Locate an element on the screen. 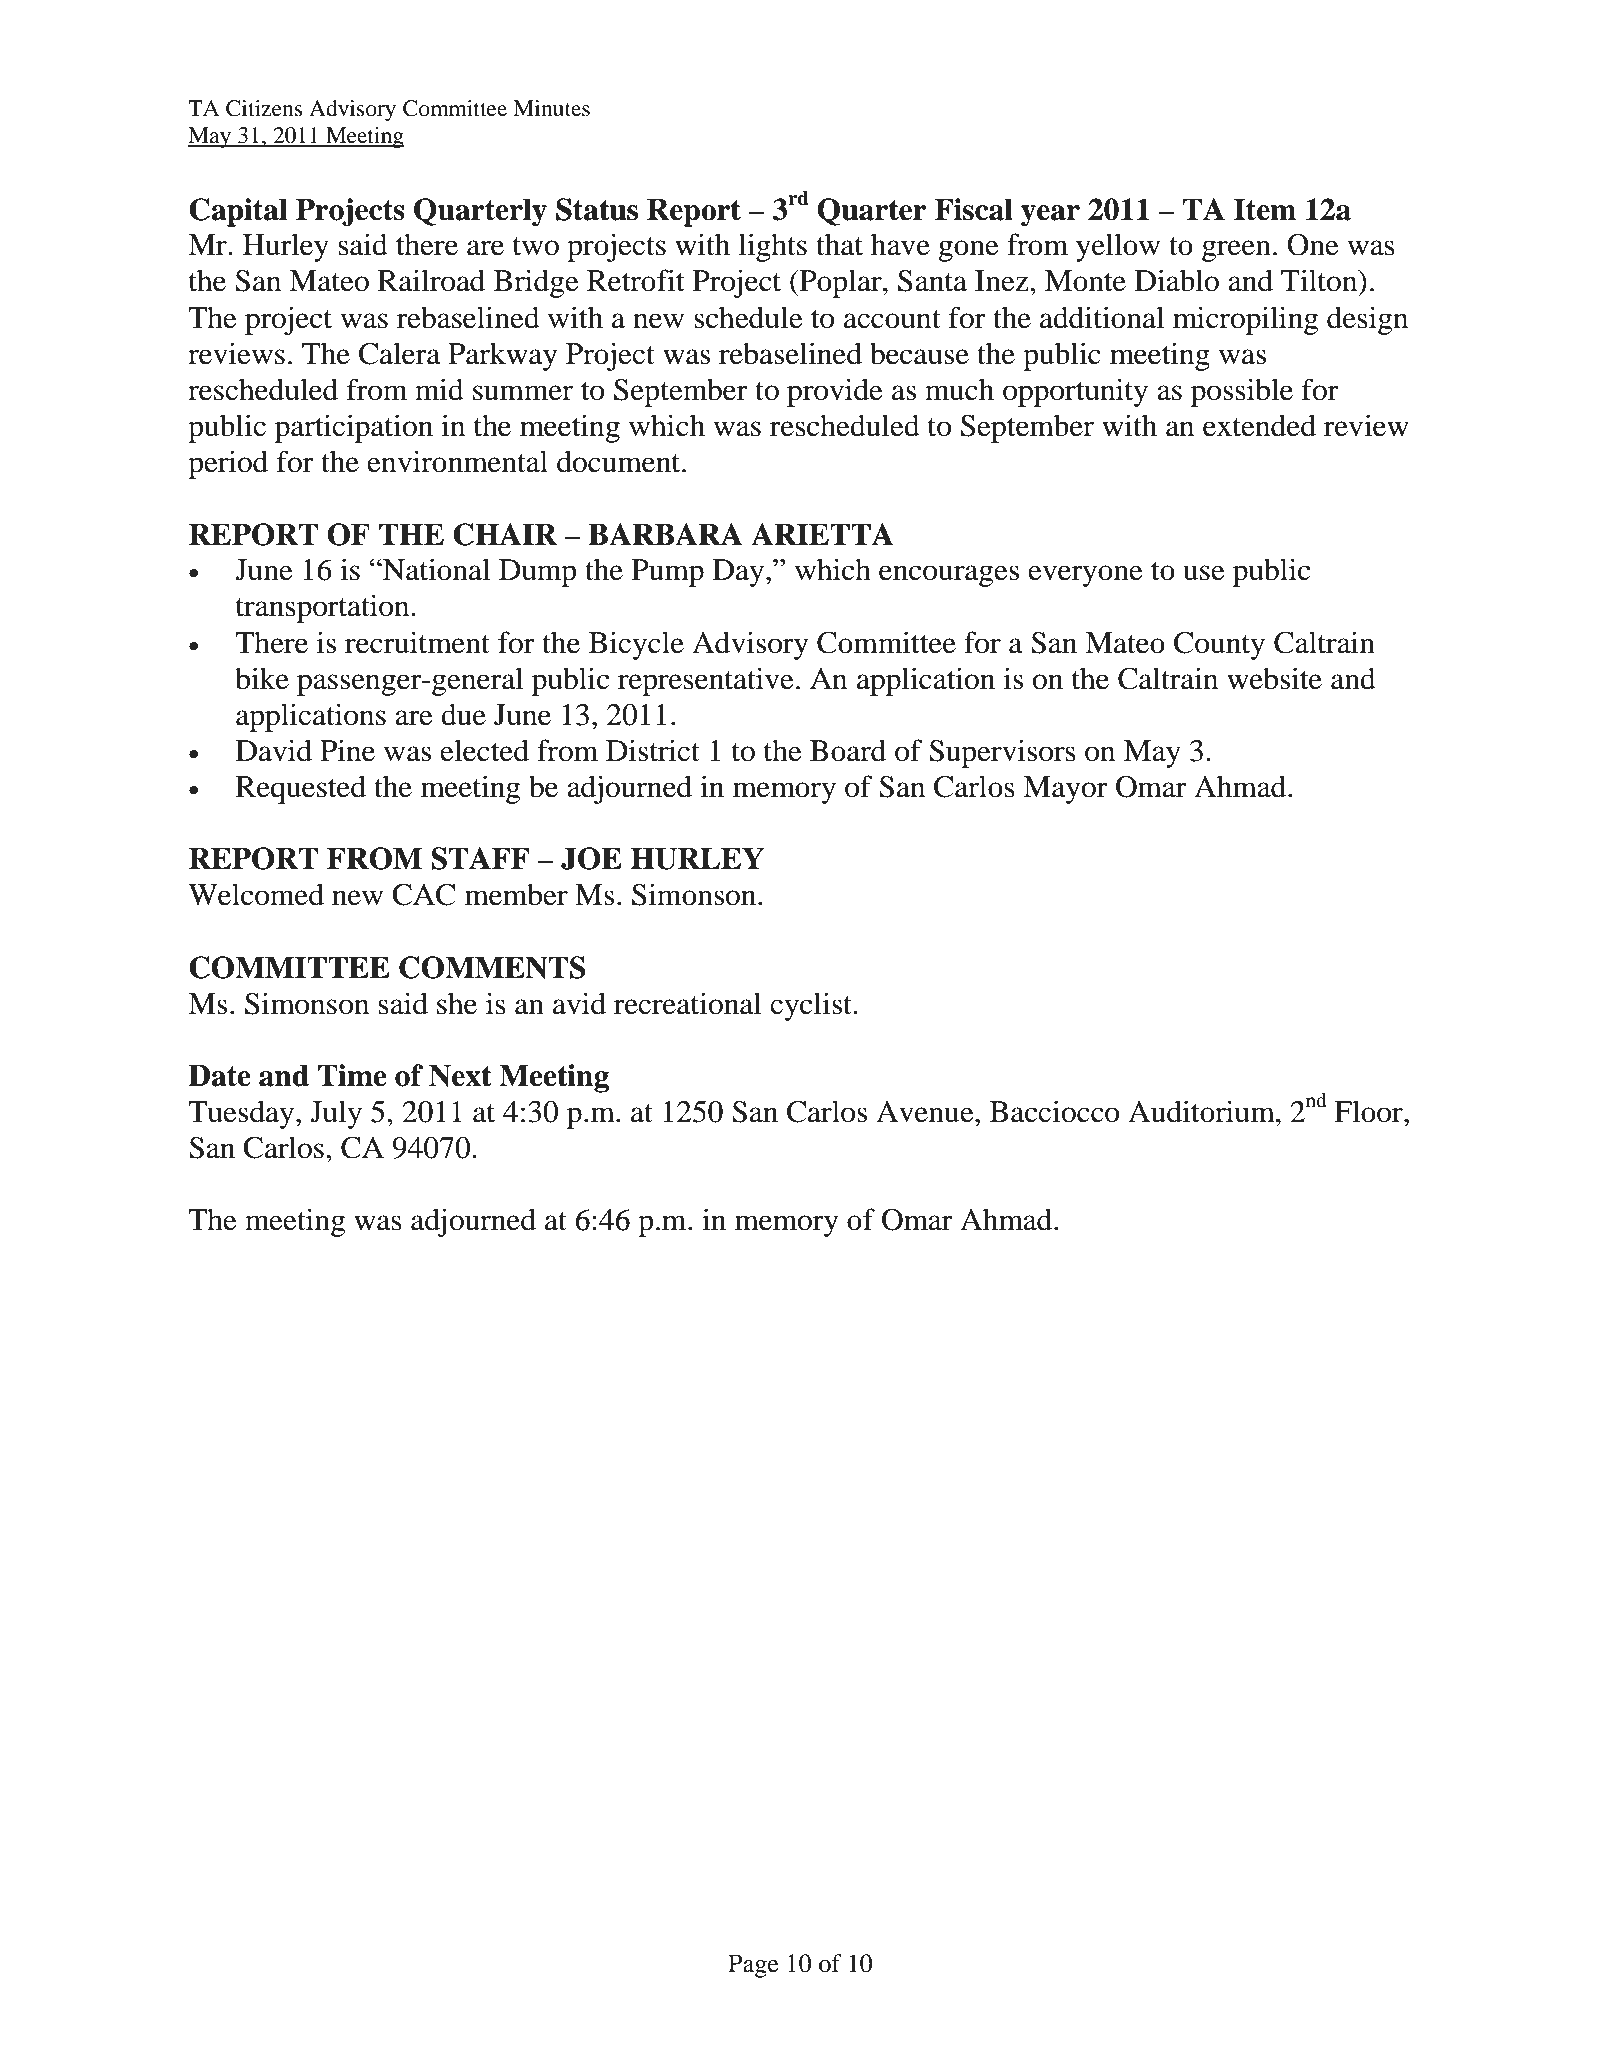 The height and width of the screenshot is (2072, 1601). cyclist is located at coordinates (812, 1006).
